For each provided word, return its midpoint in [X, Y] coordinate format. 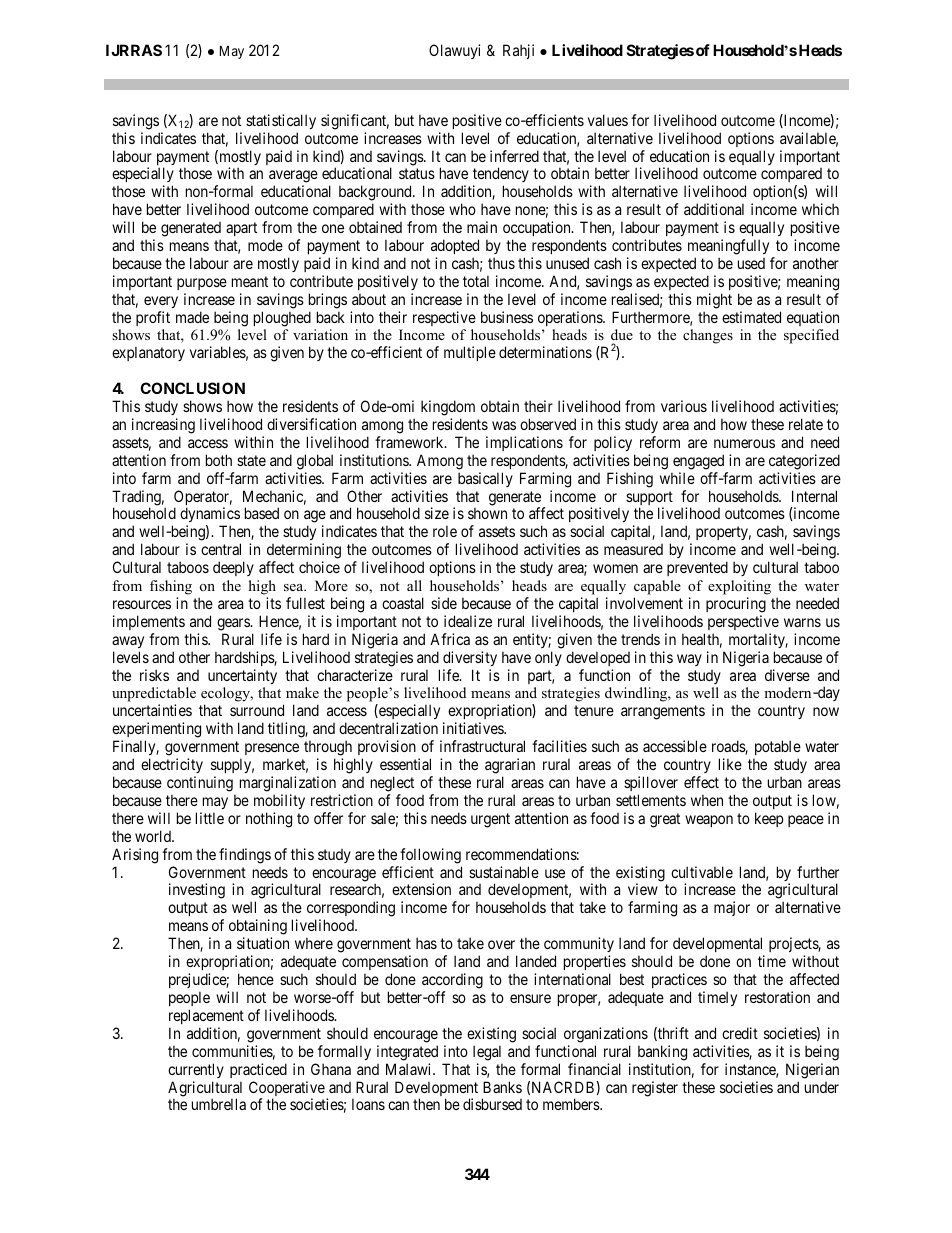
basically [485, 479]
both [219, 460]
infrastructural [482, 746]
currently [196, 1070]
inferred [514, 156]
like [730, 764]
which [820, 209]
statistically [281, 121]
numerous [744, 443]
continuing [201, 785]
